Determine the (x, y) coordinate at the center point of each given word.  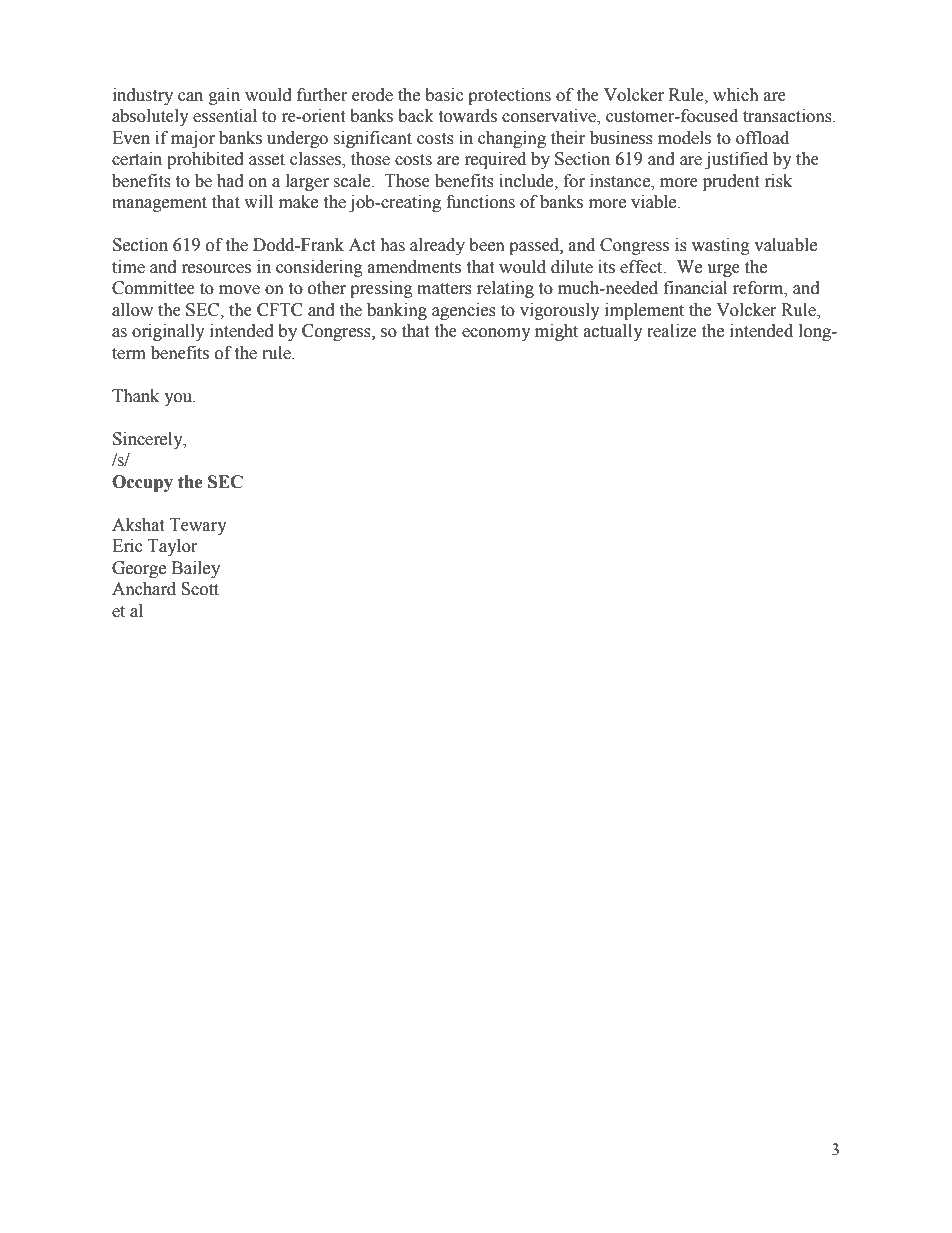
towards (467, 116)
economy (496, 334)
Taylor (172, 547)
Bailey (196, 569)
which (736, 95)
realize (672, 331)
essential (225, 116)
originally (168, 332)
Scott (200, 589)
